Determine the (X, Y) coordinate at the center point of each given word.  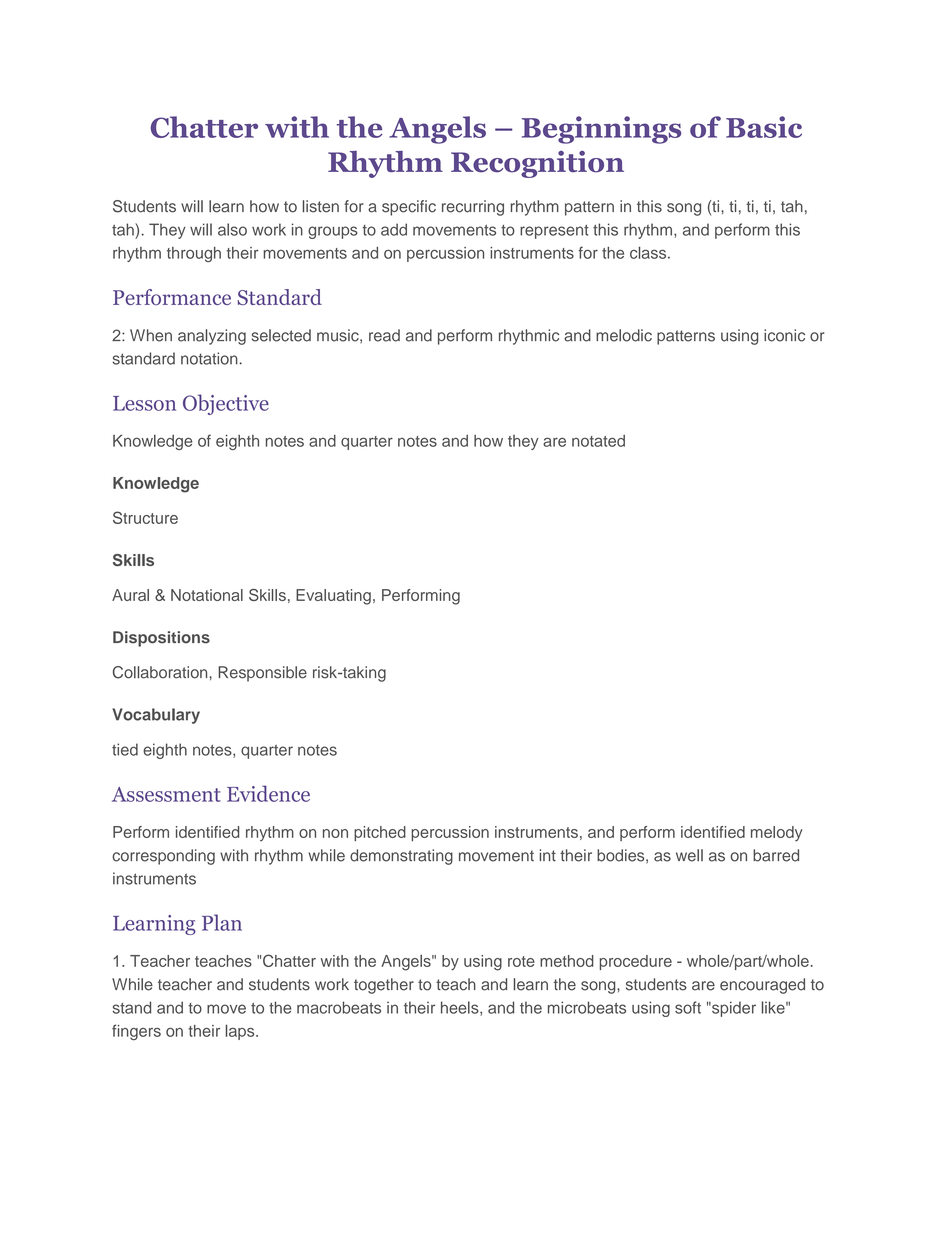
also (232, 229)
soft (688, 1007)
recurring (473, 208)
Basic (764, 127)
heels (461, 1008)
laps (241, 1032)
